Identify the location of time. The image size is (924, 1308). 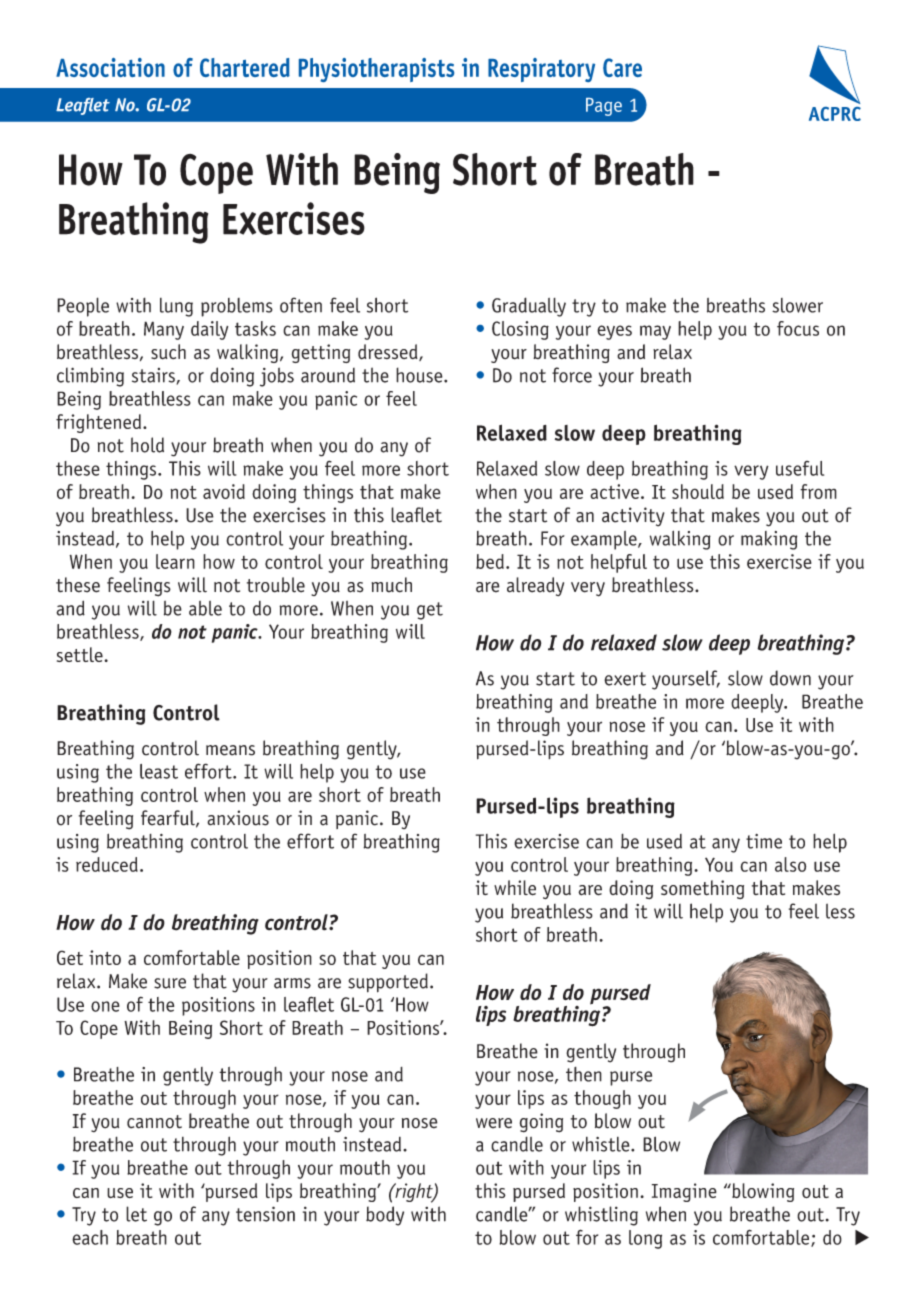
(764, 841).
